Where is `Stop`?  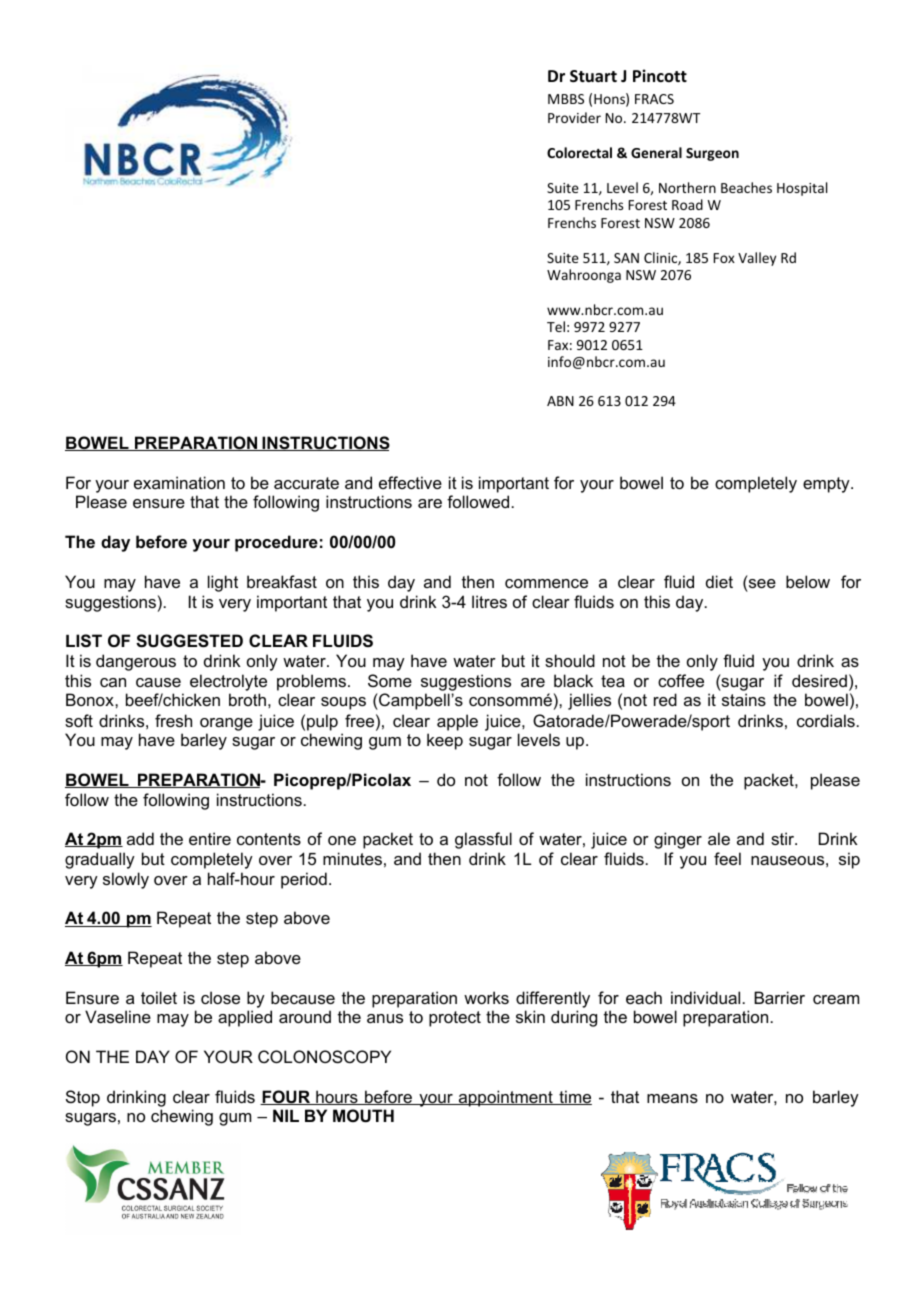
Stop is located at coordinates (83, 1098).
